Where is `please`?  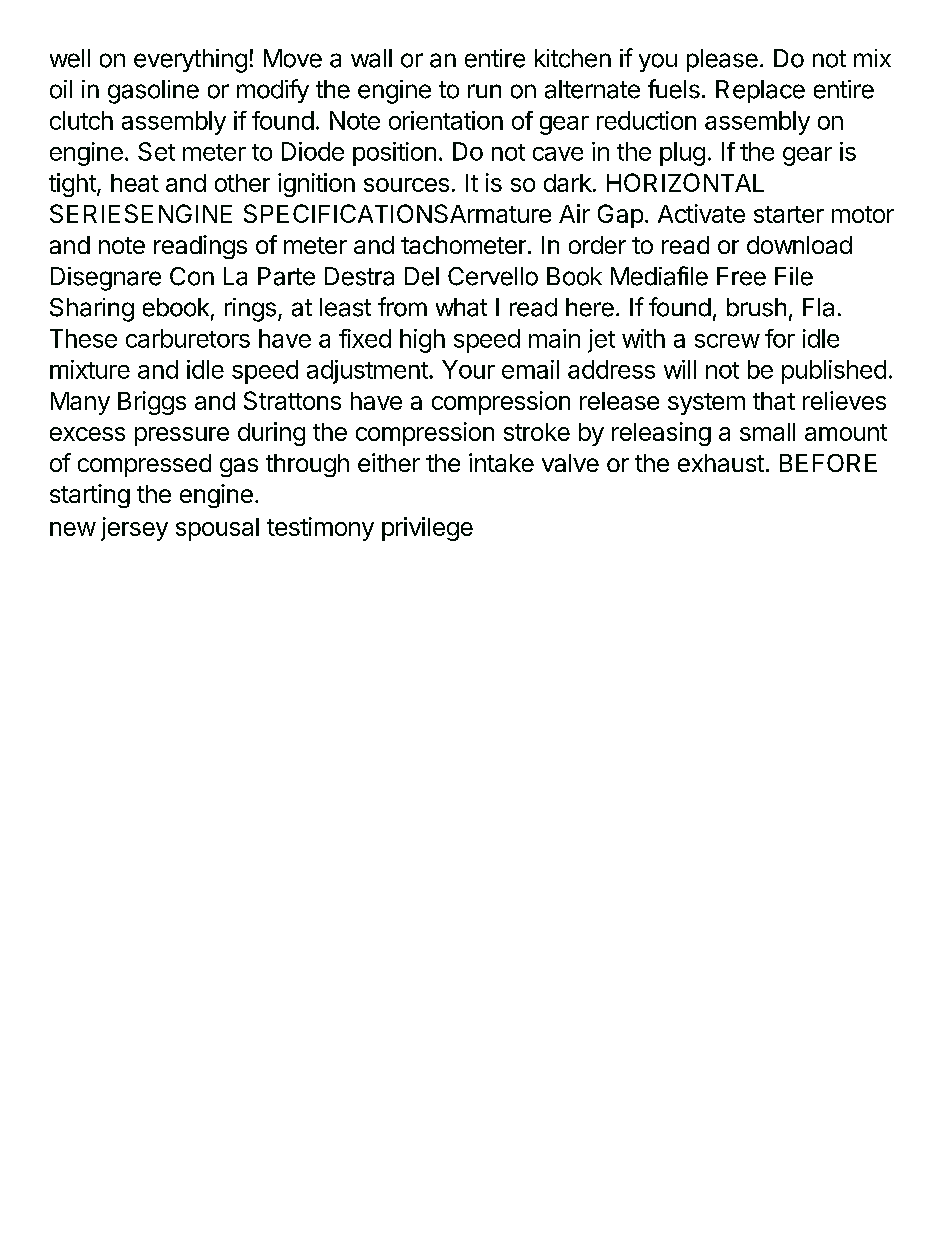
please is located at coordinates (722, 60).
